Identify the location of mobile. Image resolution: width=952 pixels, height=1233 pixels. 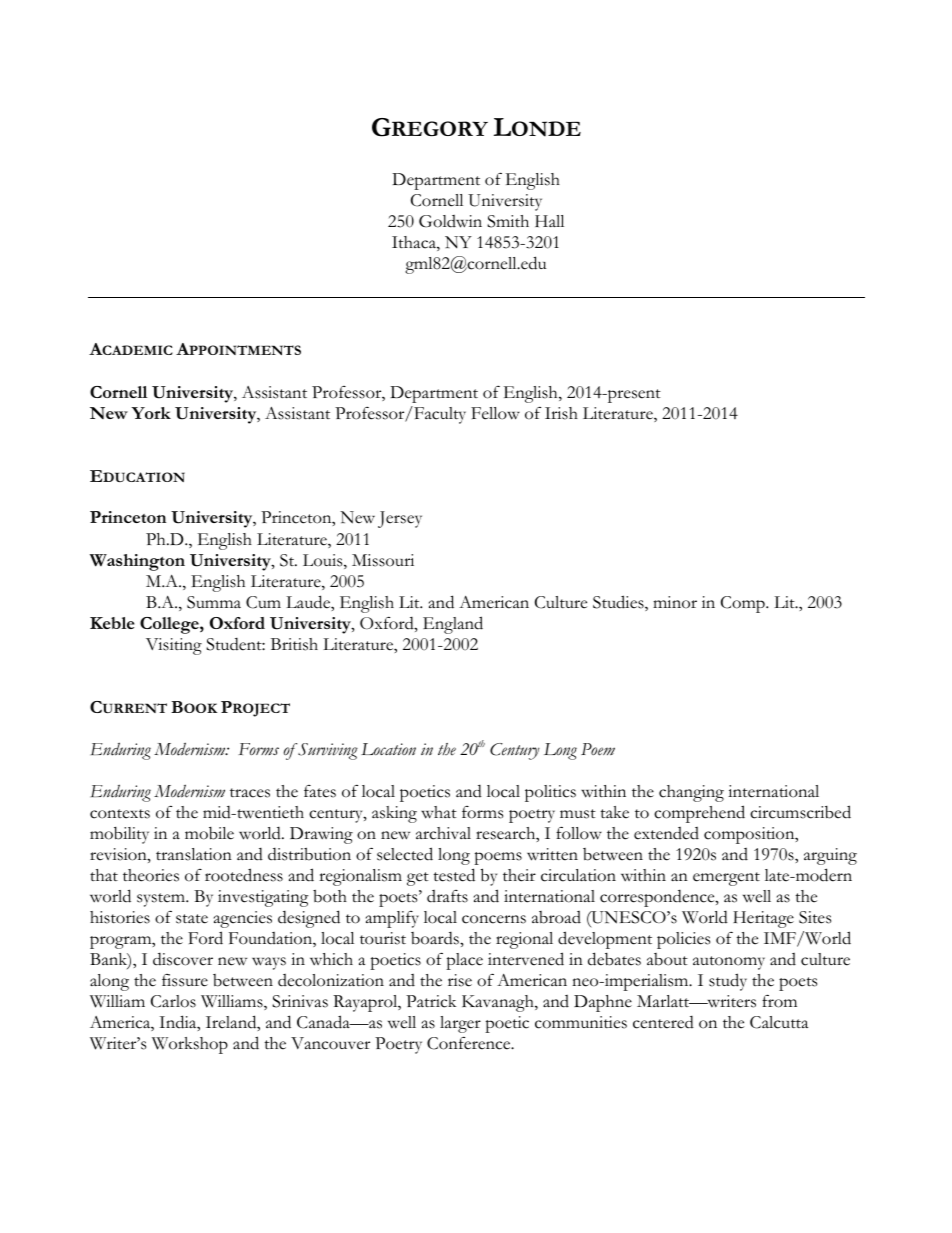
(209, 833).
